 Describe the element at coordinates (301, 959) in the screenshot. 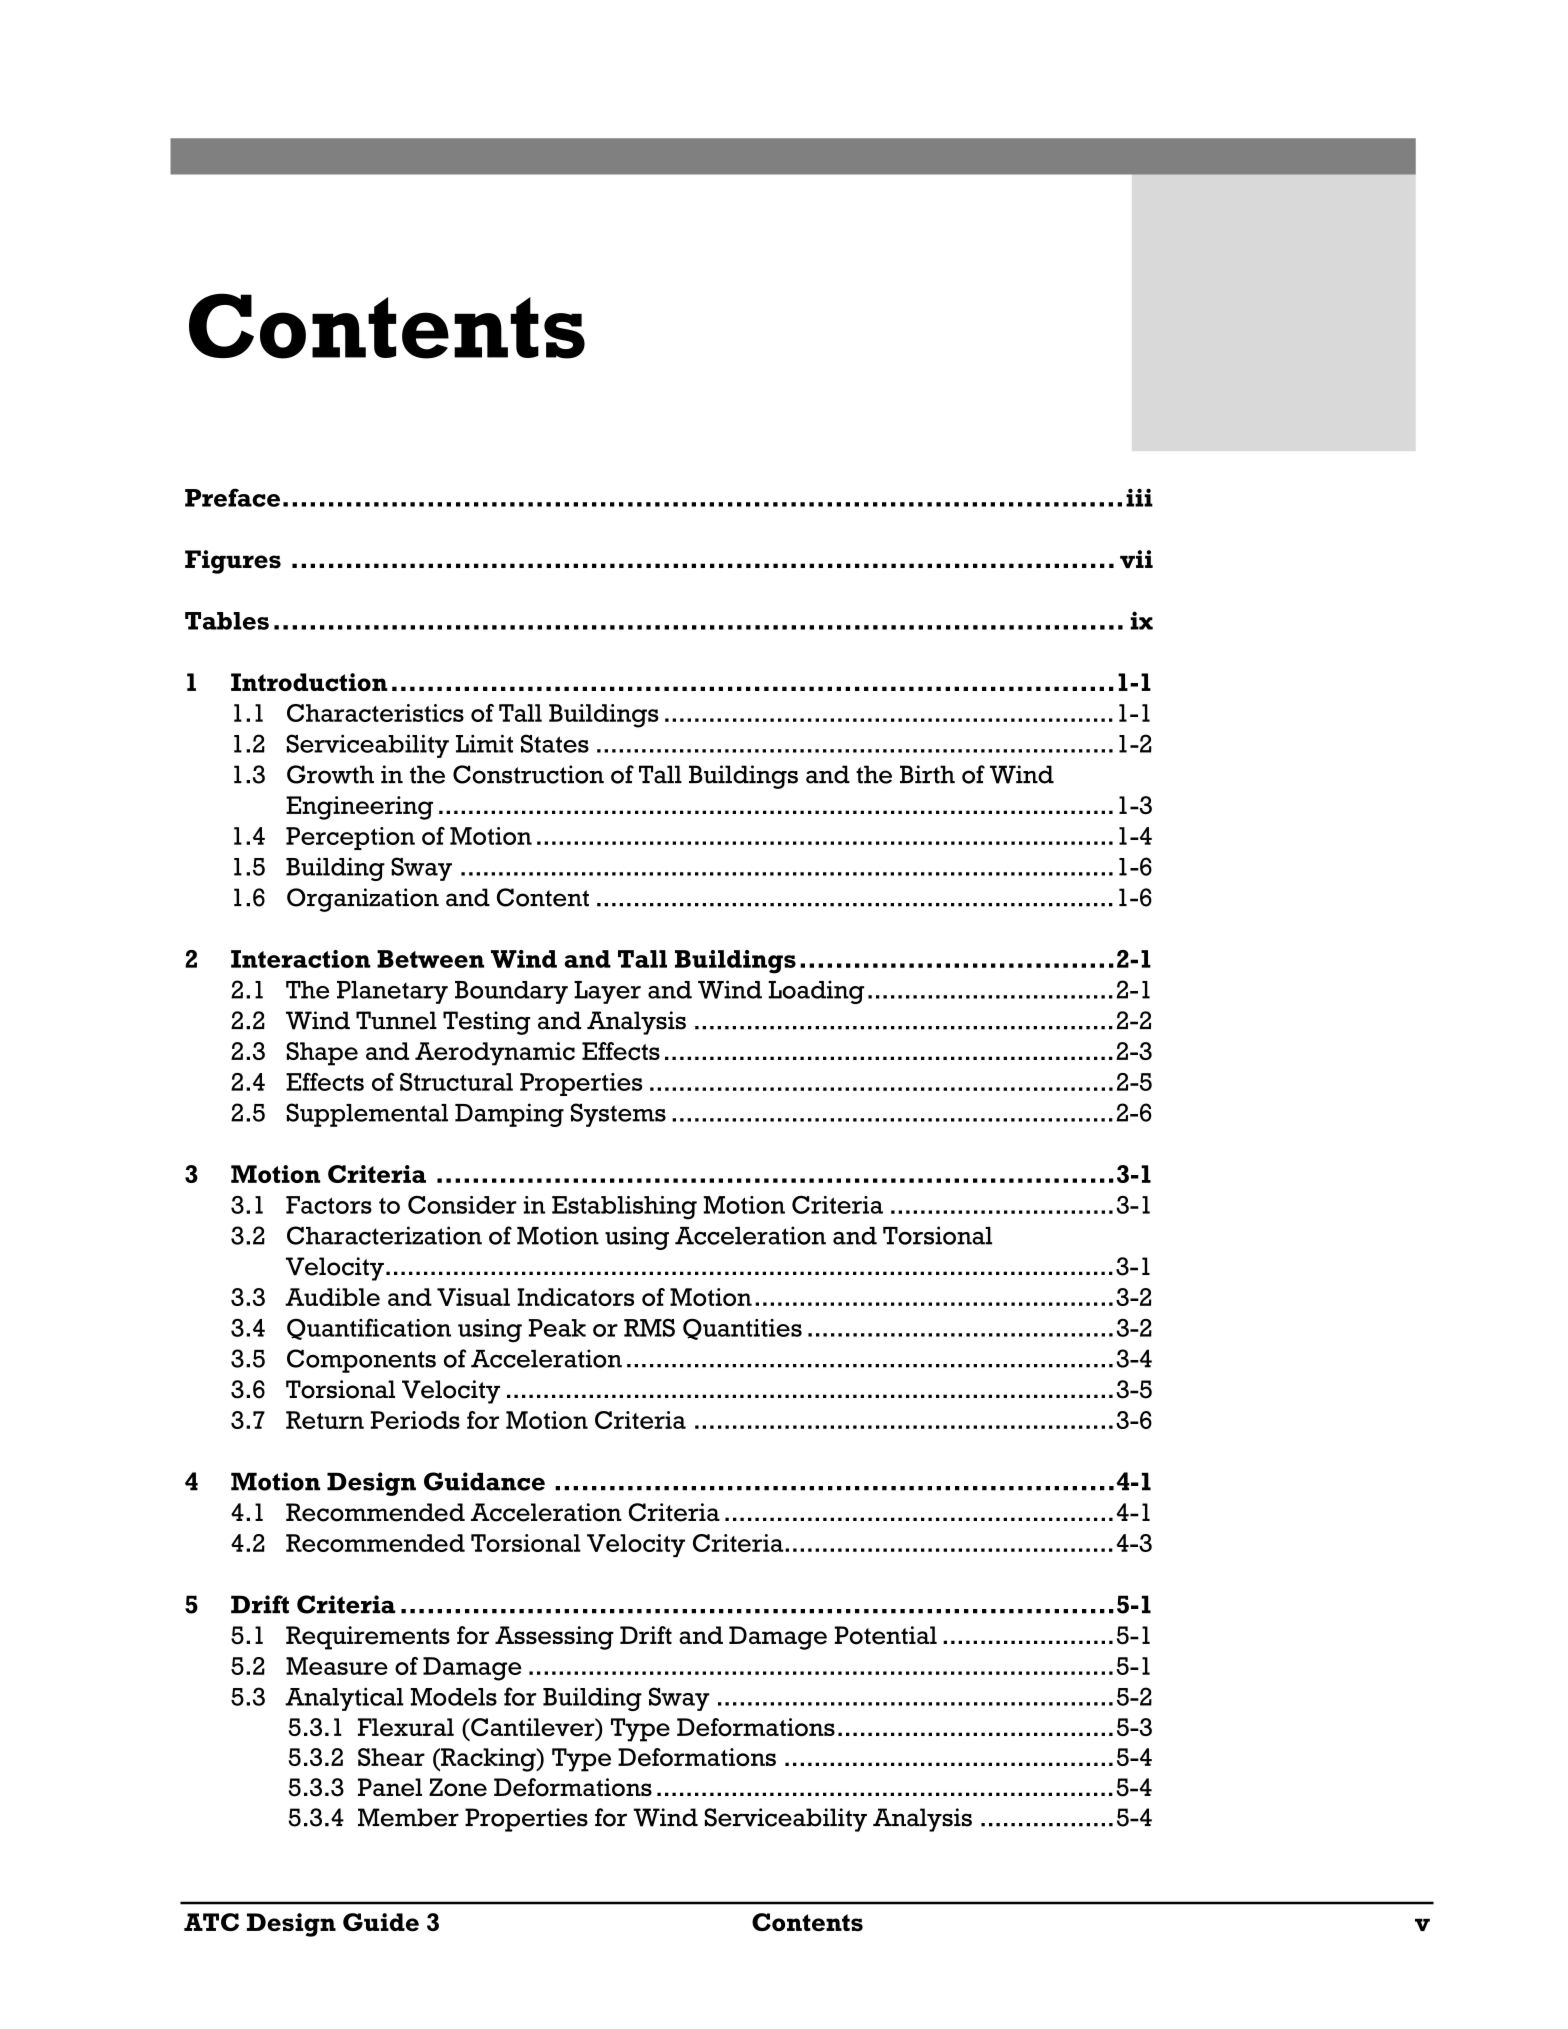

I see `Interaction` at that location.
